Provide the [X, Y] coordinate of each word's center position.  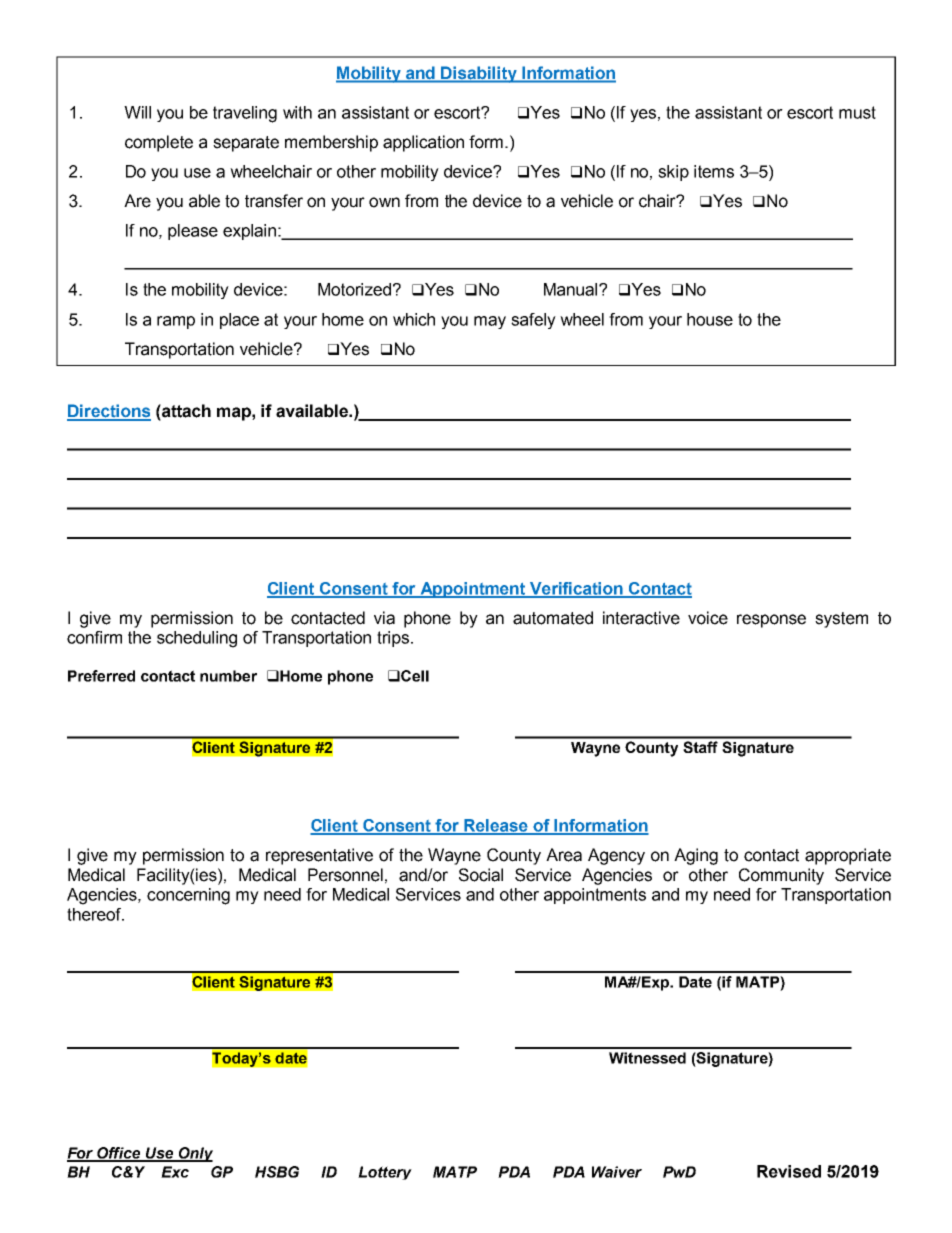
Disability [479, 74]
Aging [696, 856]
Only [194, 1154]
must [857, 112]
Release [496, 826]
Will [137, 112]
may [490, 322]
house [710, 319]
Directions [109, 412]
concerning [188, 896]
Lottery [385, 1173]
